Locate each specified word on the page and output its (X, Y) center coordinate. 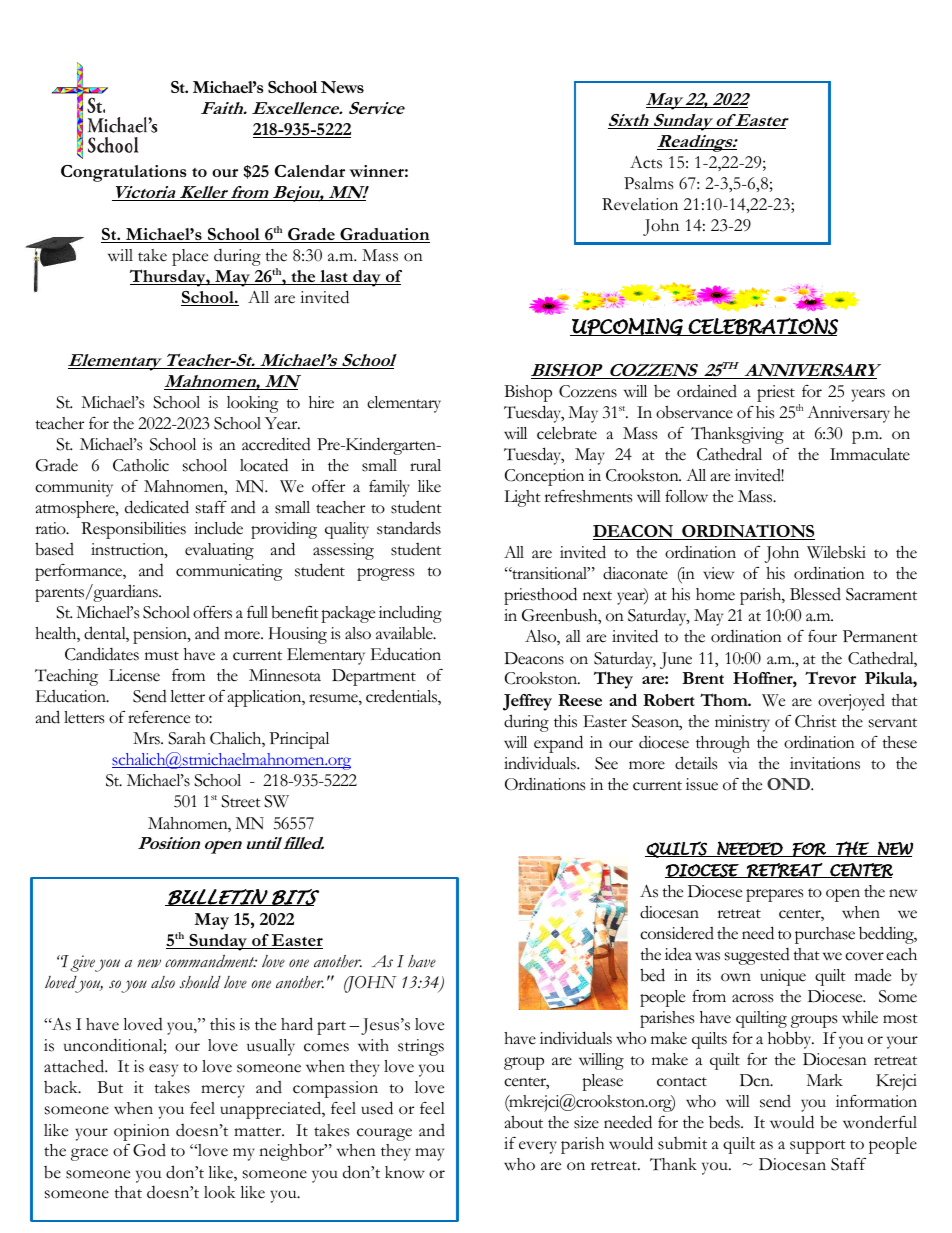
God (149, 1150)
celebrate (567, 433)
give (82, 963)
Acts (646, 162)
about (524, 1122)
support (818, 1147)
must (162, 656)
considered (677, 933)
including (410, 614)
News (342, 87)
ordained (707, 391)
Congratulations (124, 173)
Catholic (141, 465)
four (822, 636)
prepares (774, 895)
